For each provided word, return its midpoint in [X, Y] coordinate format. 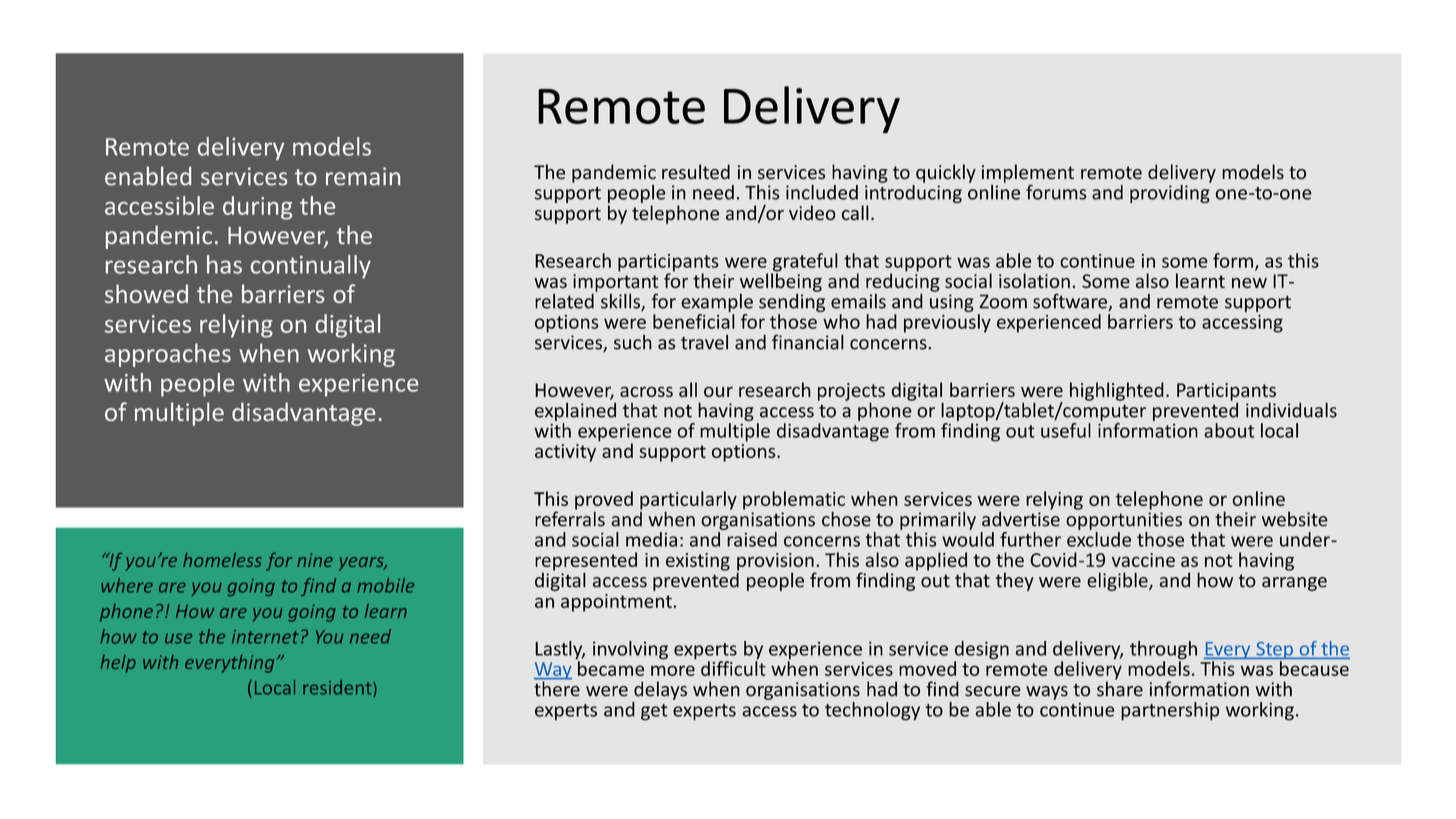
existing [698, 562]
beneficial [694, 321]
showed [146, 293]
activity [565, 453]
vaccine [1143, 560]
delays [660, 690]
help [118, 664]
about [1229, 430]
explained [575, 411]
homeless [222, 559]
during [257, 208]
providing [1170, 192]
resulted [696, 172]
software [1071, 302]
